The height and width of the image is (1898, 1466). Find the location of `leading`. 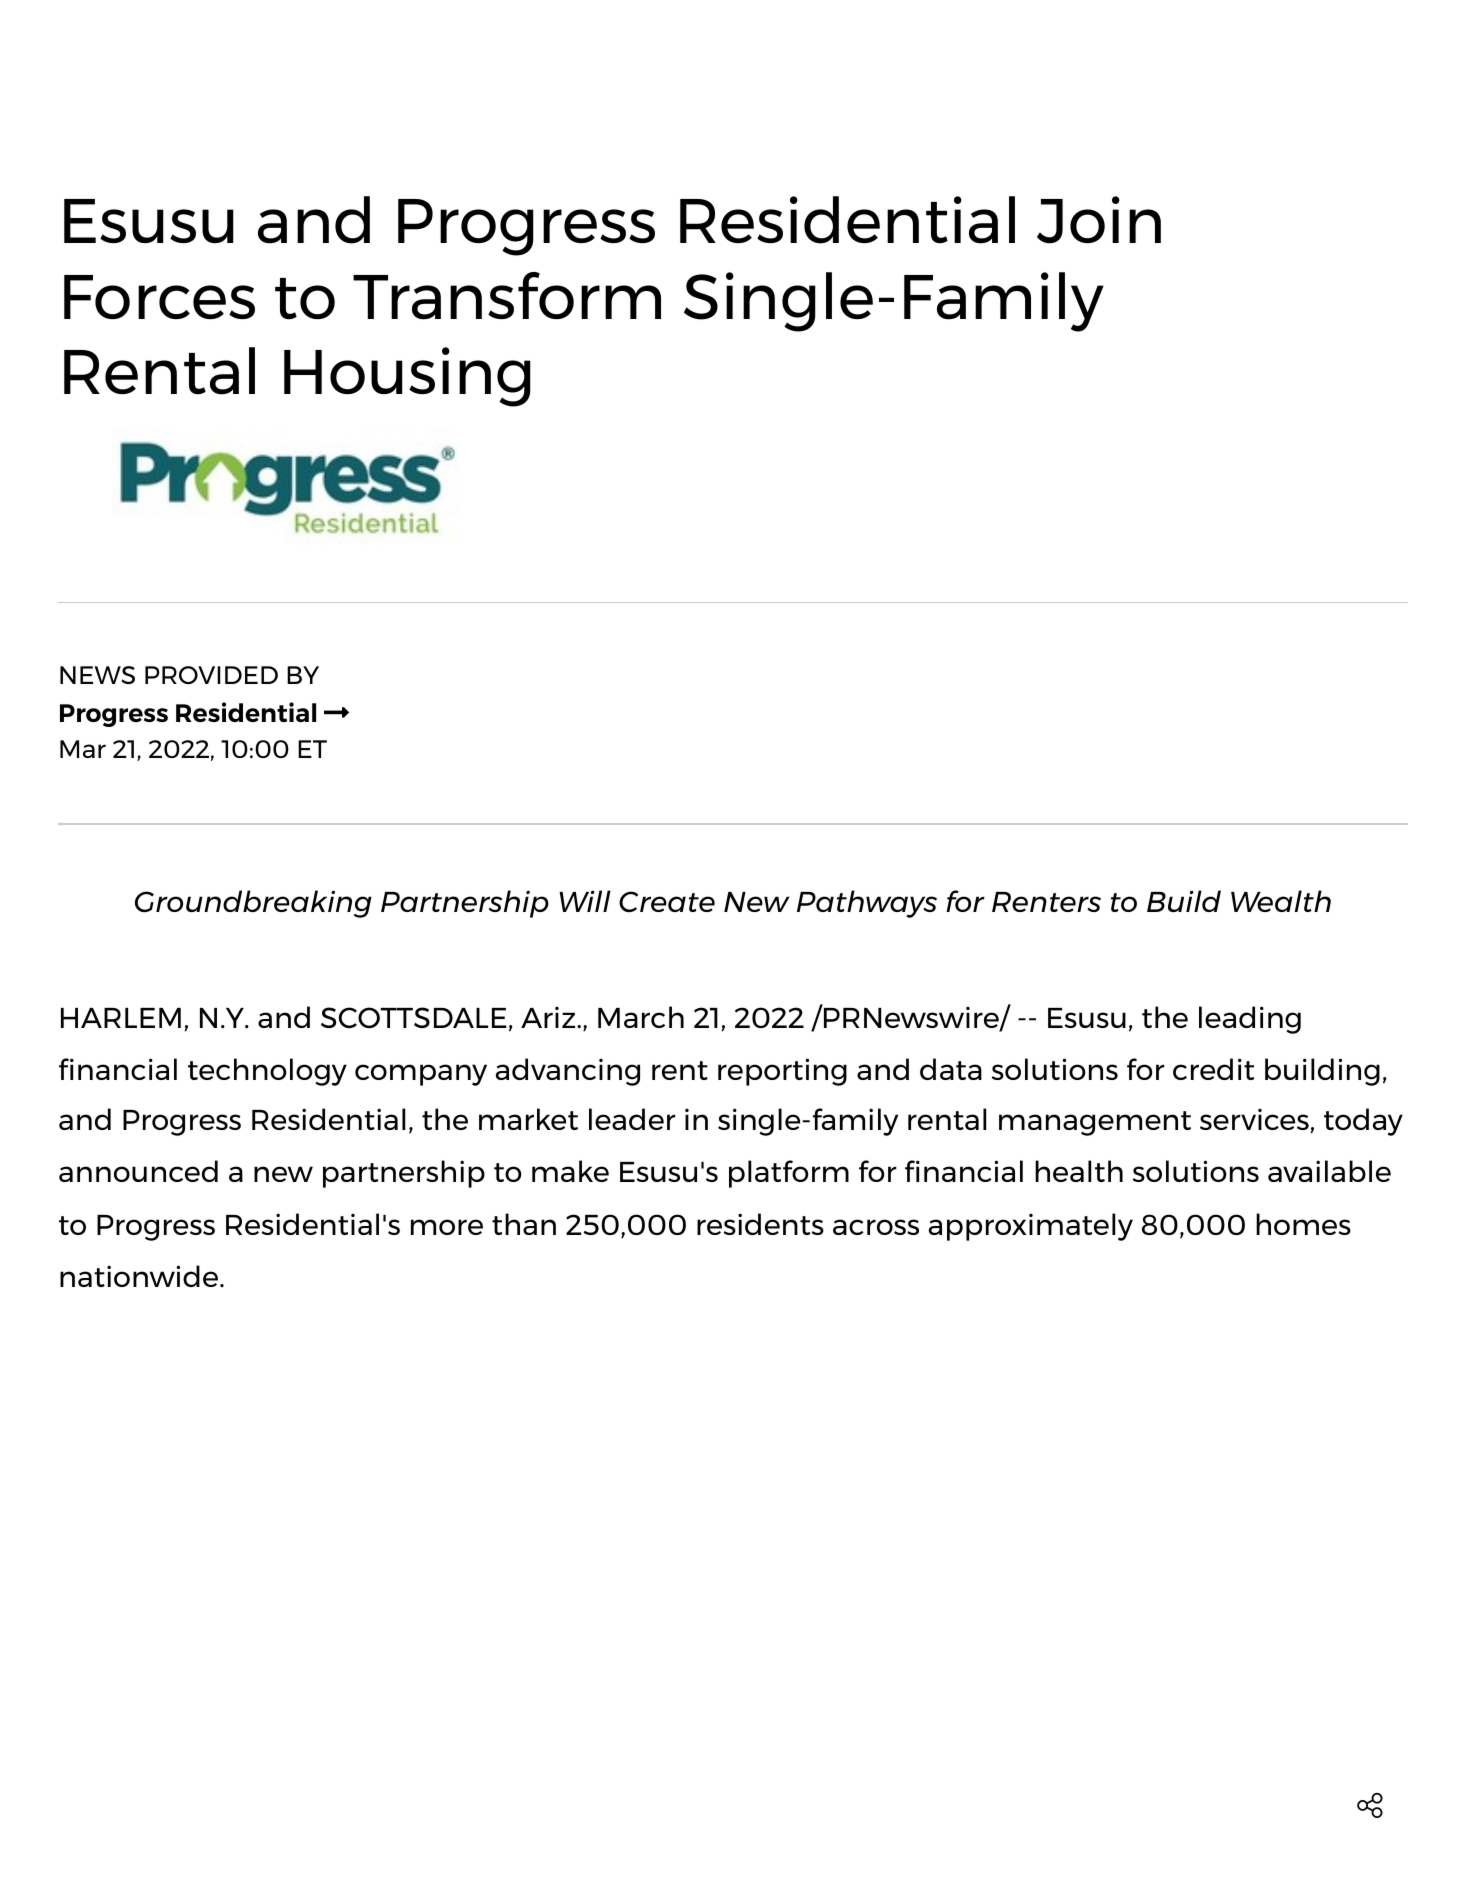

leading is located at coordinates (1250, 1020).
